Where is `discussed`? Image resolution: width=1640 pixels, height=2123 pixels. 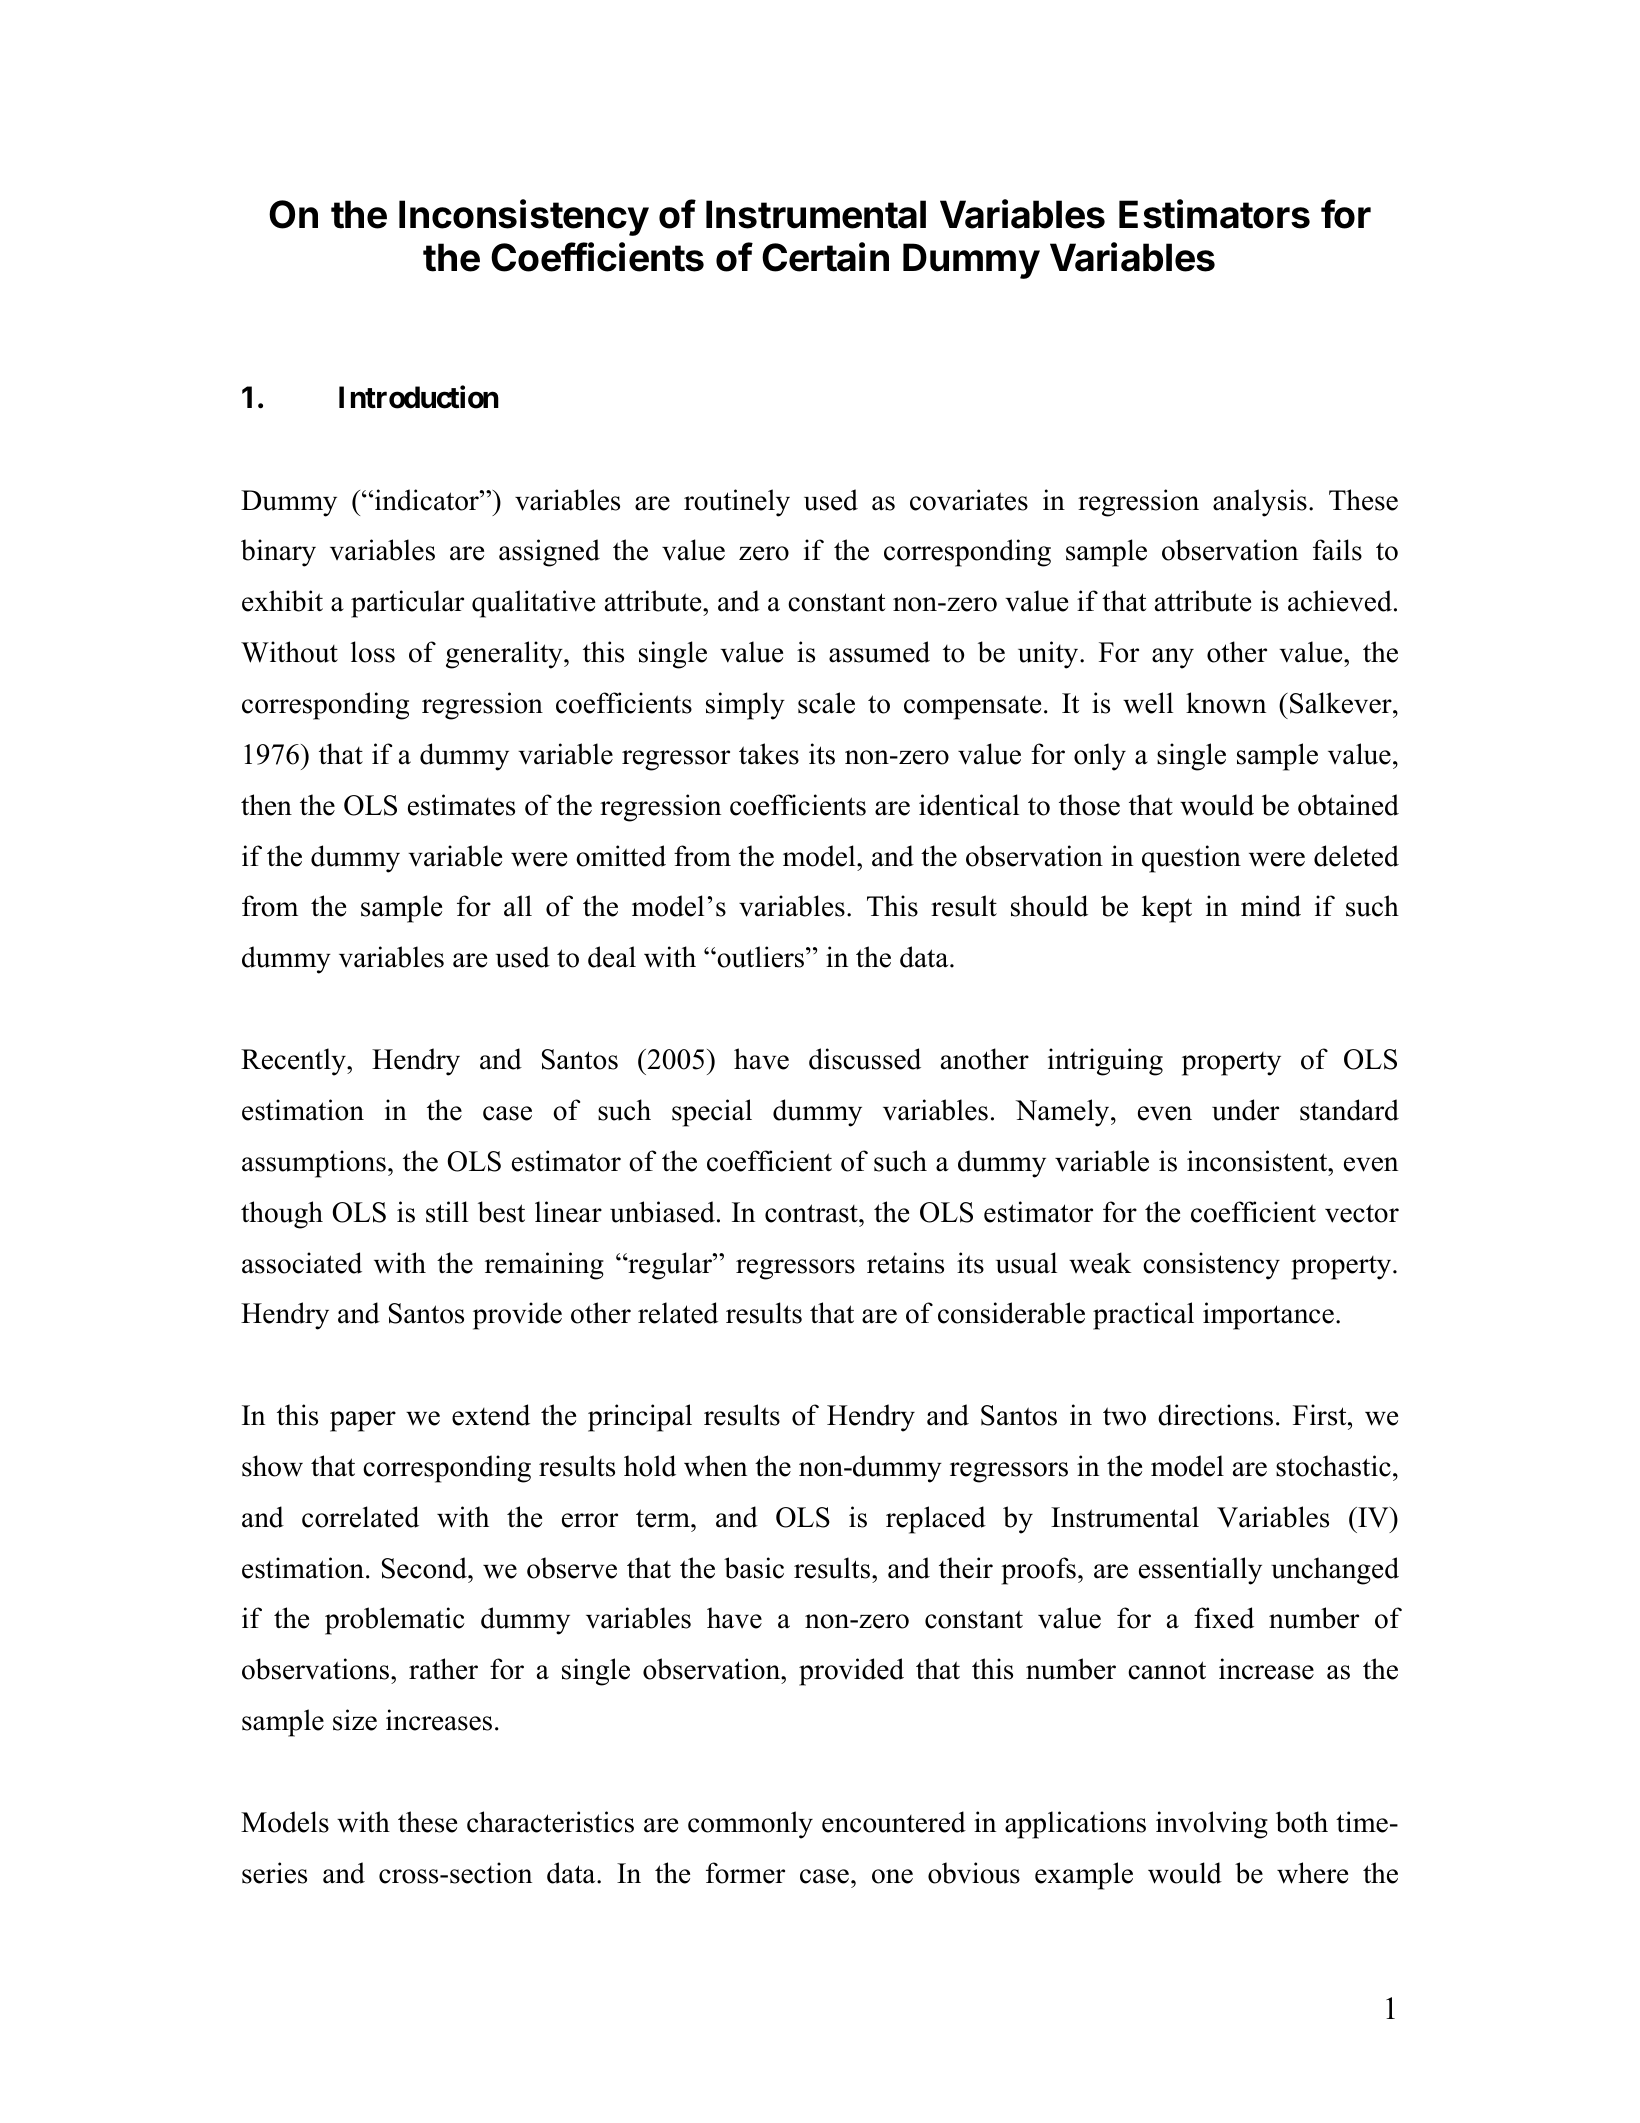 discussed is located at coordinates (865, 1059).
